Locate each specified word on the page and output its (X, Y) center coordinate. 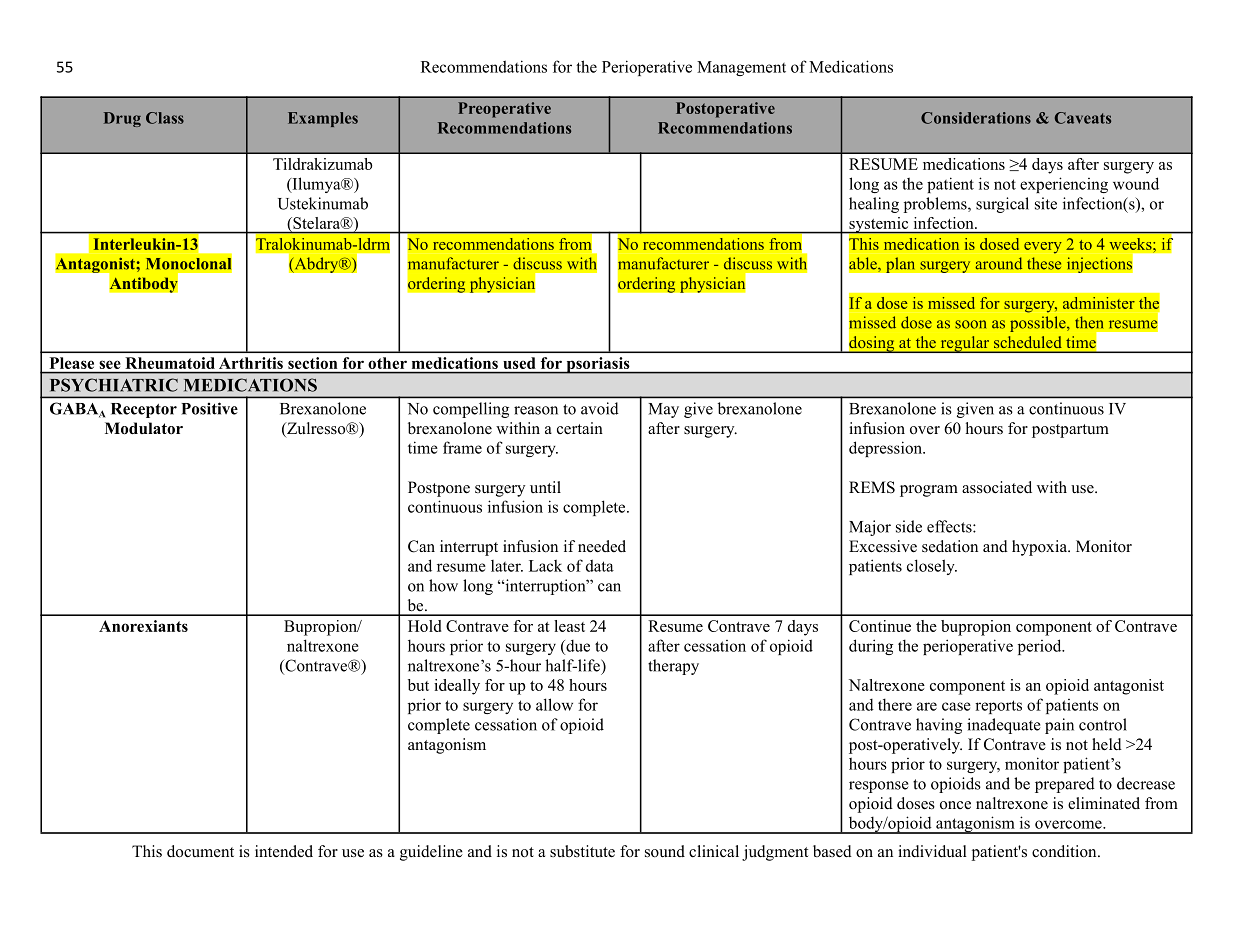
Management (741, 68)
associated (997, 487)
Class (165, 118)
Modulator (144, 428)
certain (580, 428)
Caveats (1083, 118)
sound (665, 851)
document (200, 851)
